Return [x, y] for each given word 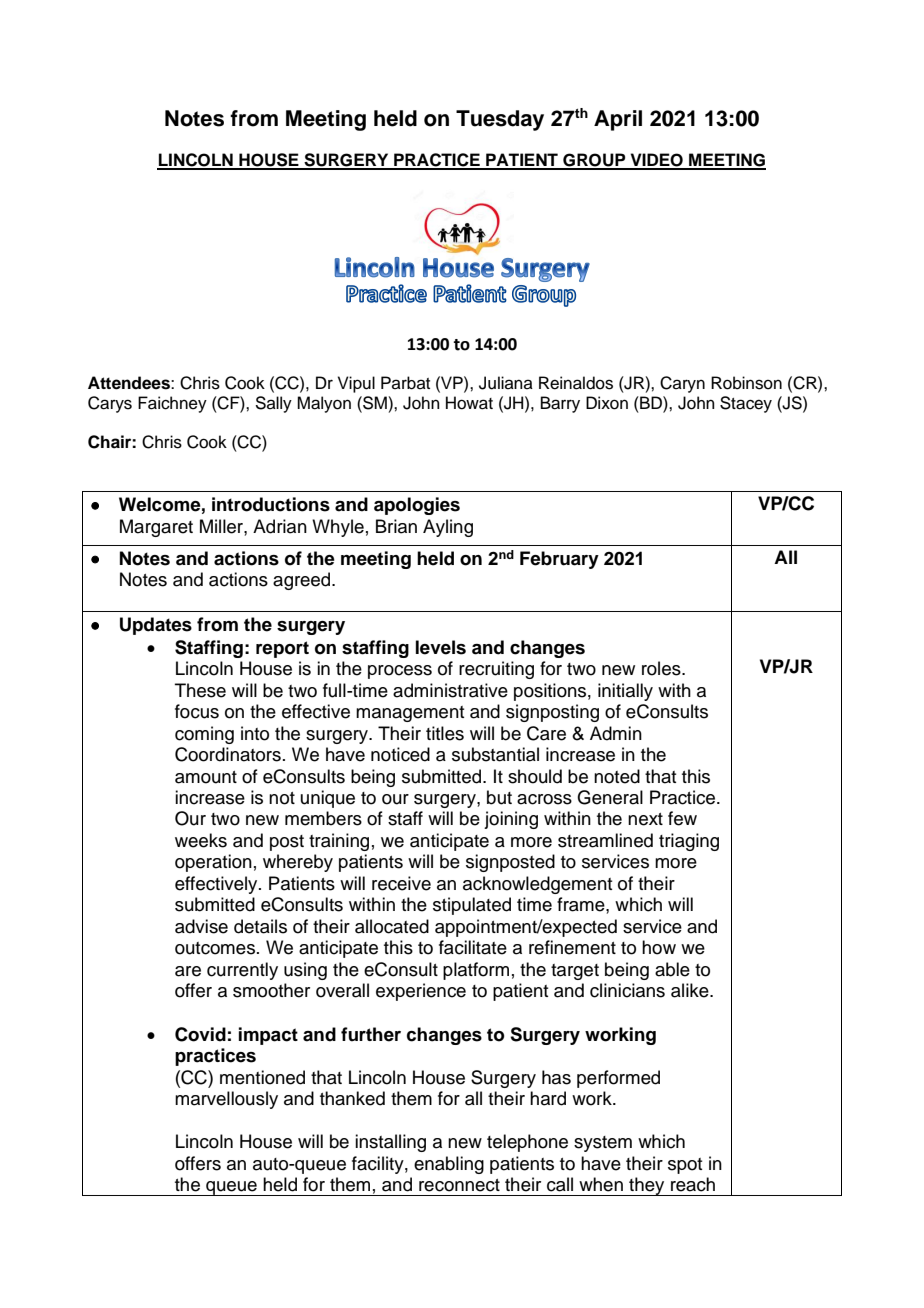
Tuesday [500, 120]
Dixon [607, 403]
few [682, 818]
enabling [449, 1165]
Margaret [156, 528]
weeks [201, 840]
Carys [110, 404]
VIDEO [656, 161]
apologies [417, 506]
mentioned [262, 1077]
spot [685, 1166]
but [499, 797]
